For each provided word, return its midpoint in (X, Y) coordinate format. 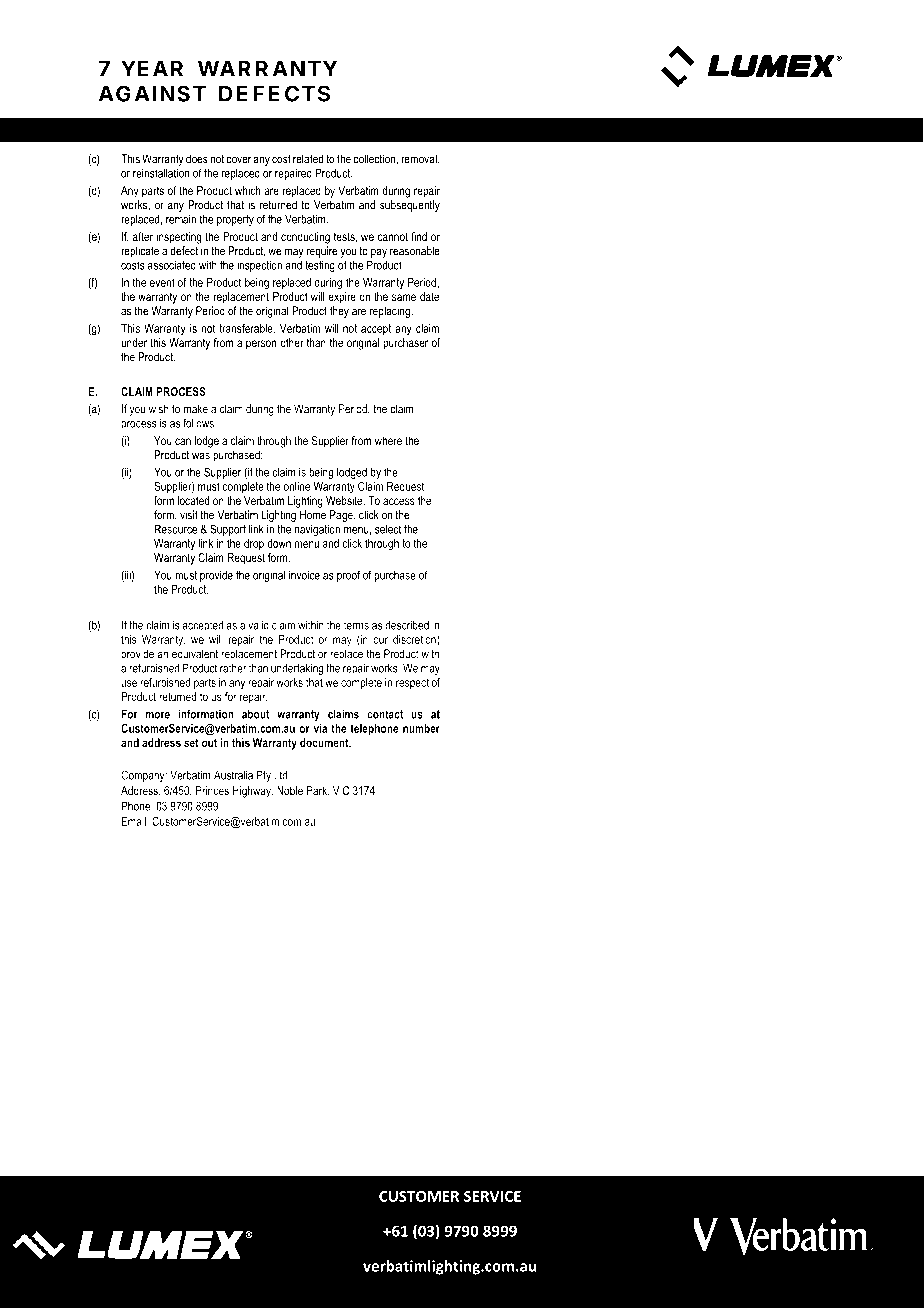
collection (375, 159)
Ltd (280, 775)
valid (258, 625)
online (297, 486)
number (421, 728)
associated (172, 265)
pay (379, 253)
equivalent (195, 655)
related (308, 159)
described (407, 625)
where (388, 440)
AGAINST (152, 93)
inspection (259, 266)
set (191, 742)
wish (159, 409)
